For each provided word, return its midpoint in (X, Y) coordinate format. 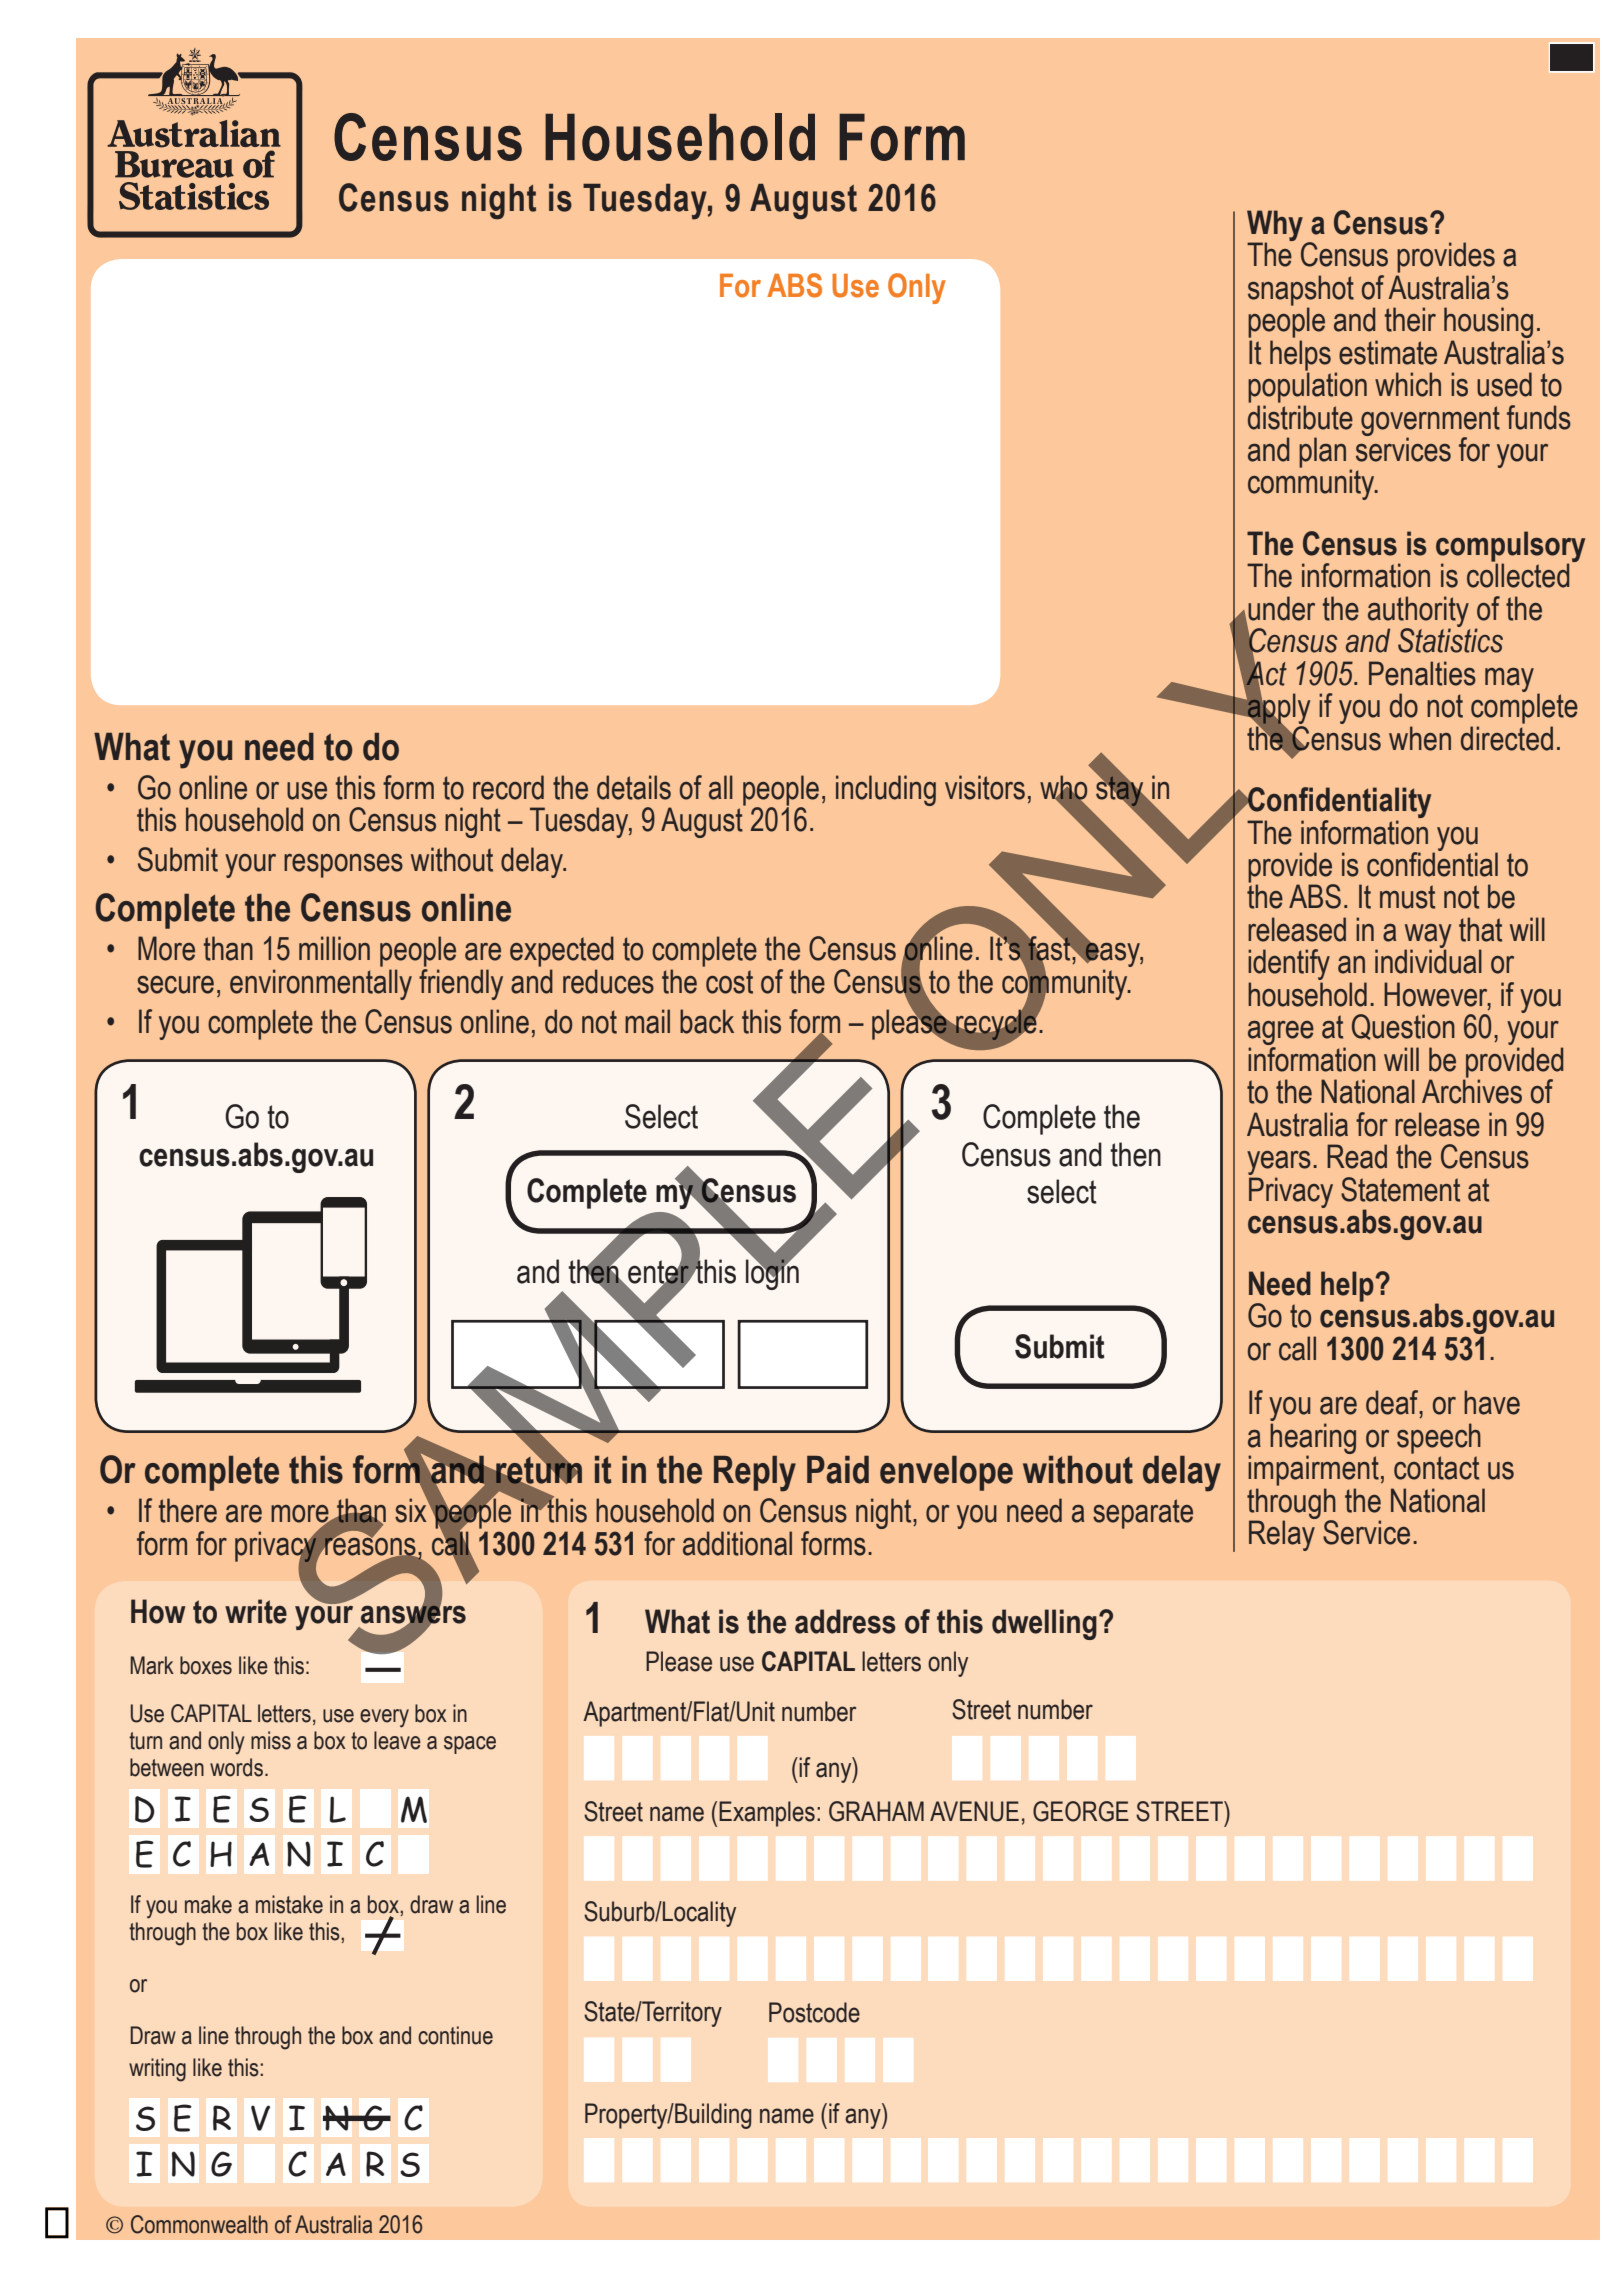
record (508, 787)
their (1410, 319)
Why (1275, 226)
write (256, 1611)
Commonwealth (199, 2224)
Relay (1283, 1534)
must (1407, 897)
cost (729, 982)
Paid (838, 1470)
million (334, 948)
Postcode (814, 2012)
